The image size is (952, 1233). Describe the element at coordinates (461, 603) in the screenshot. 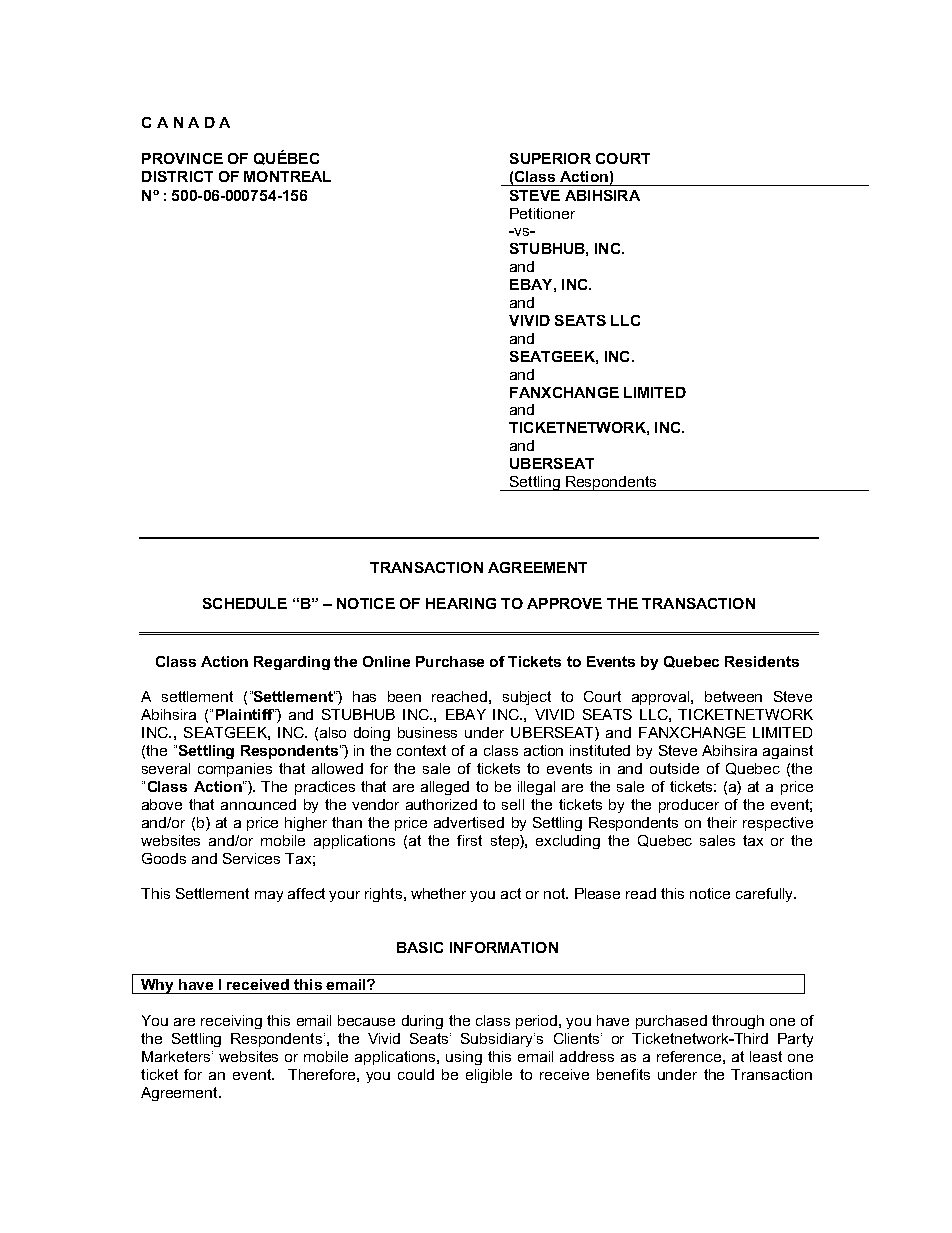

I see `HEARING` at that location.
